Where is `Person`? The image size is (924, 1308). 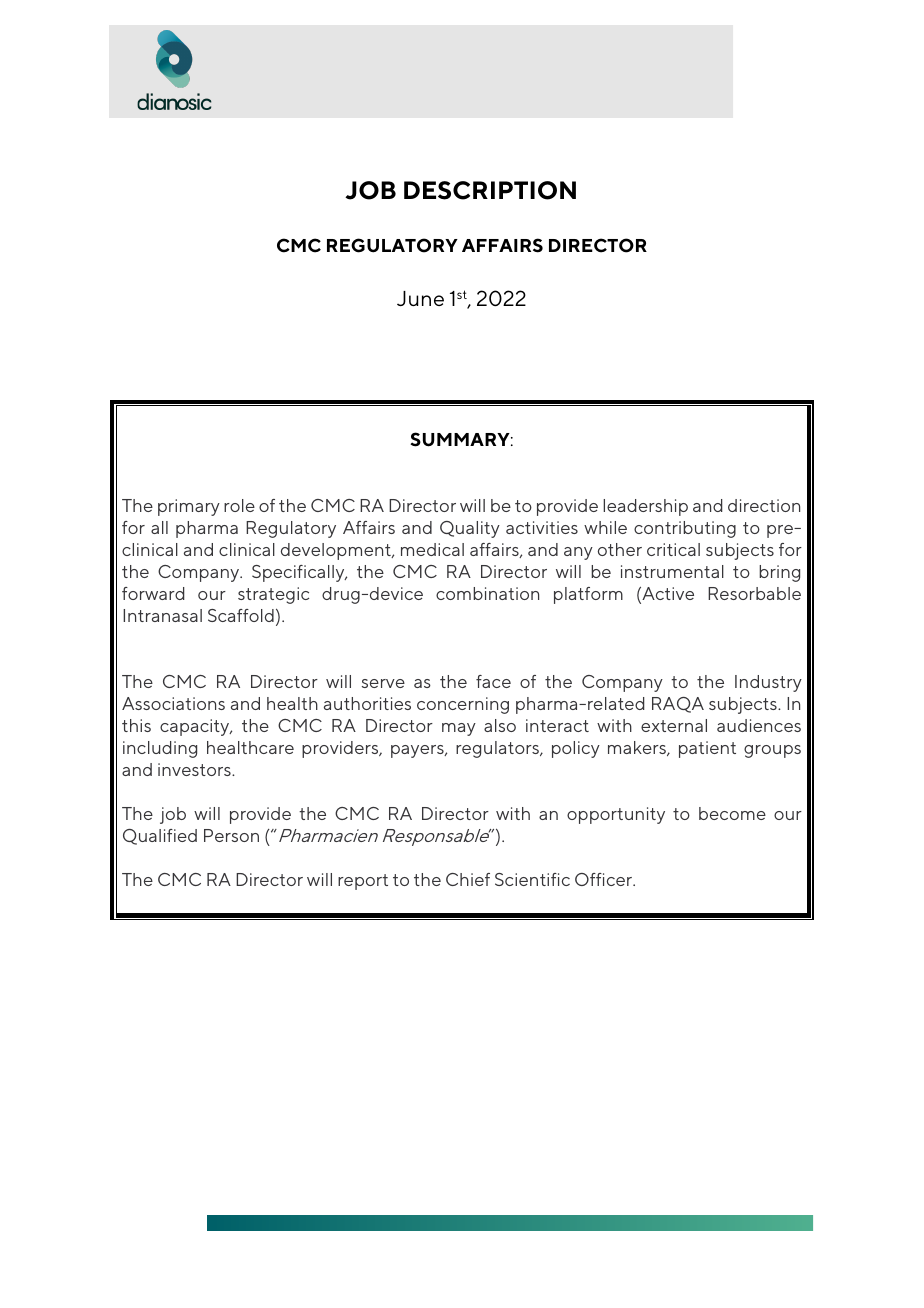
Person is located at coordinates (231, 835).
